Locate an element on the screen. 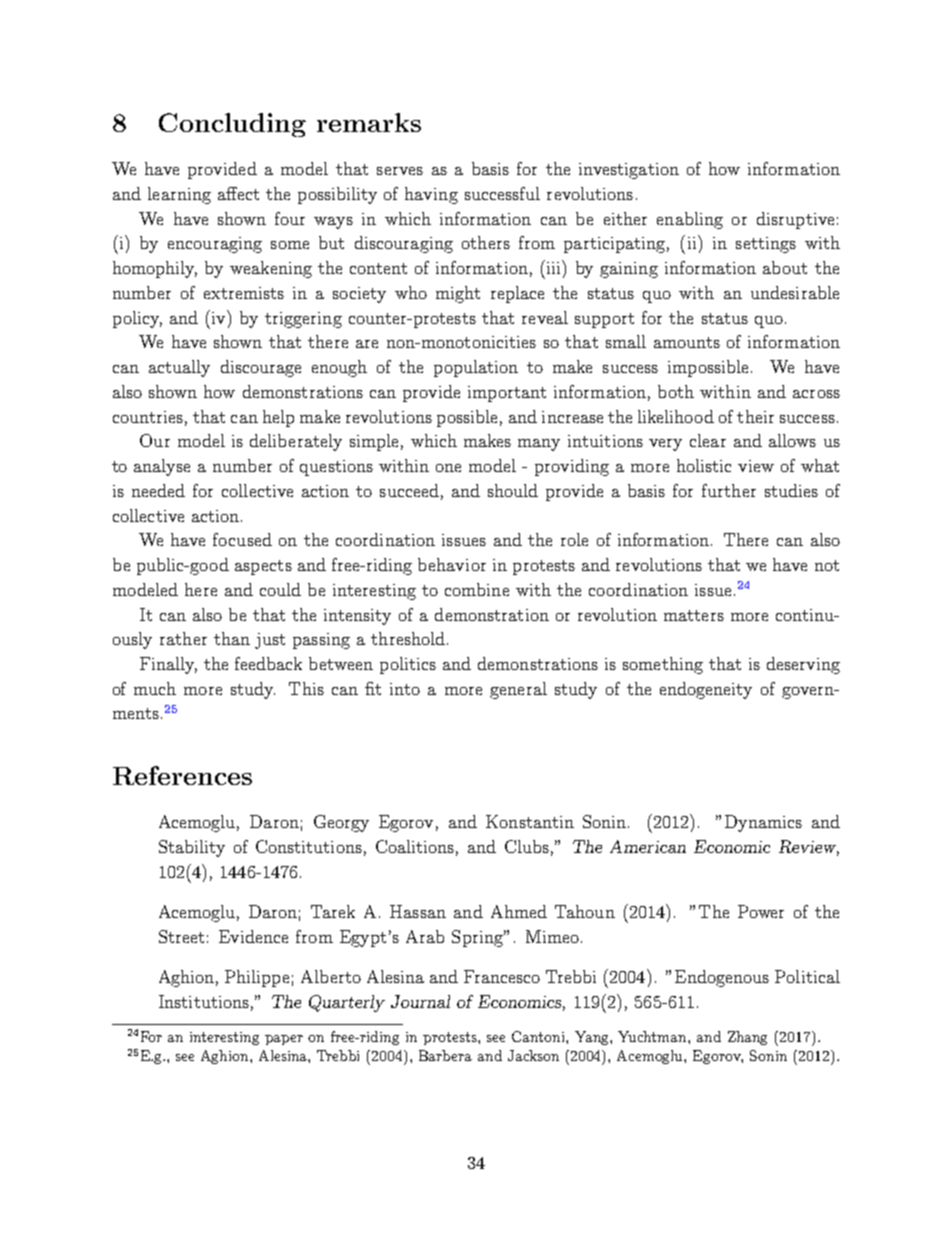 This screenshot has height=1233, width=952. Institutions is located at coordinates (204, 1001).
